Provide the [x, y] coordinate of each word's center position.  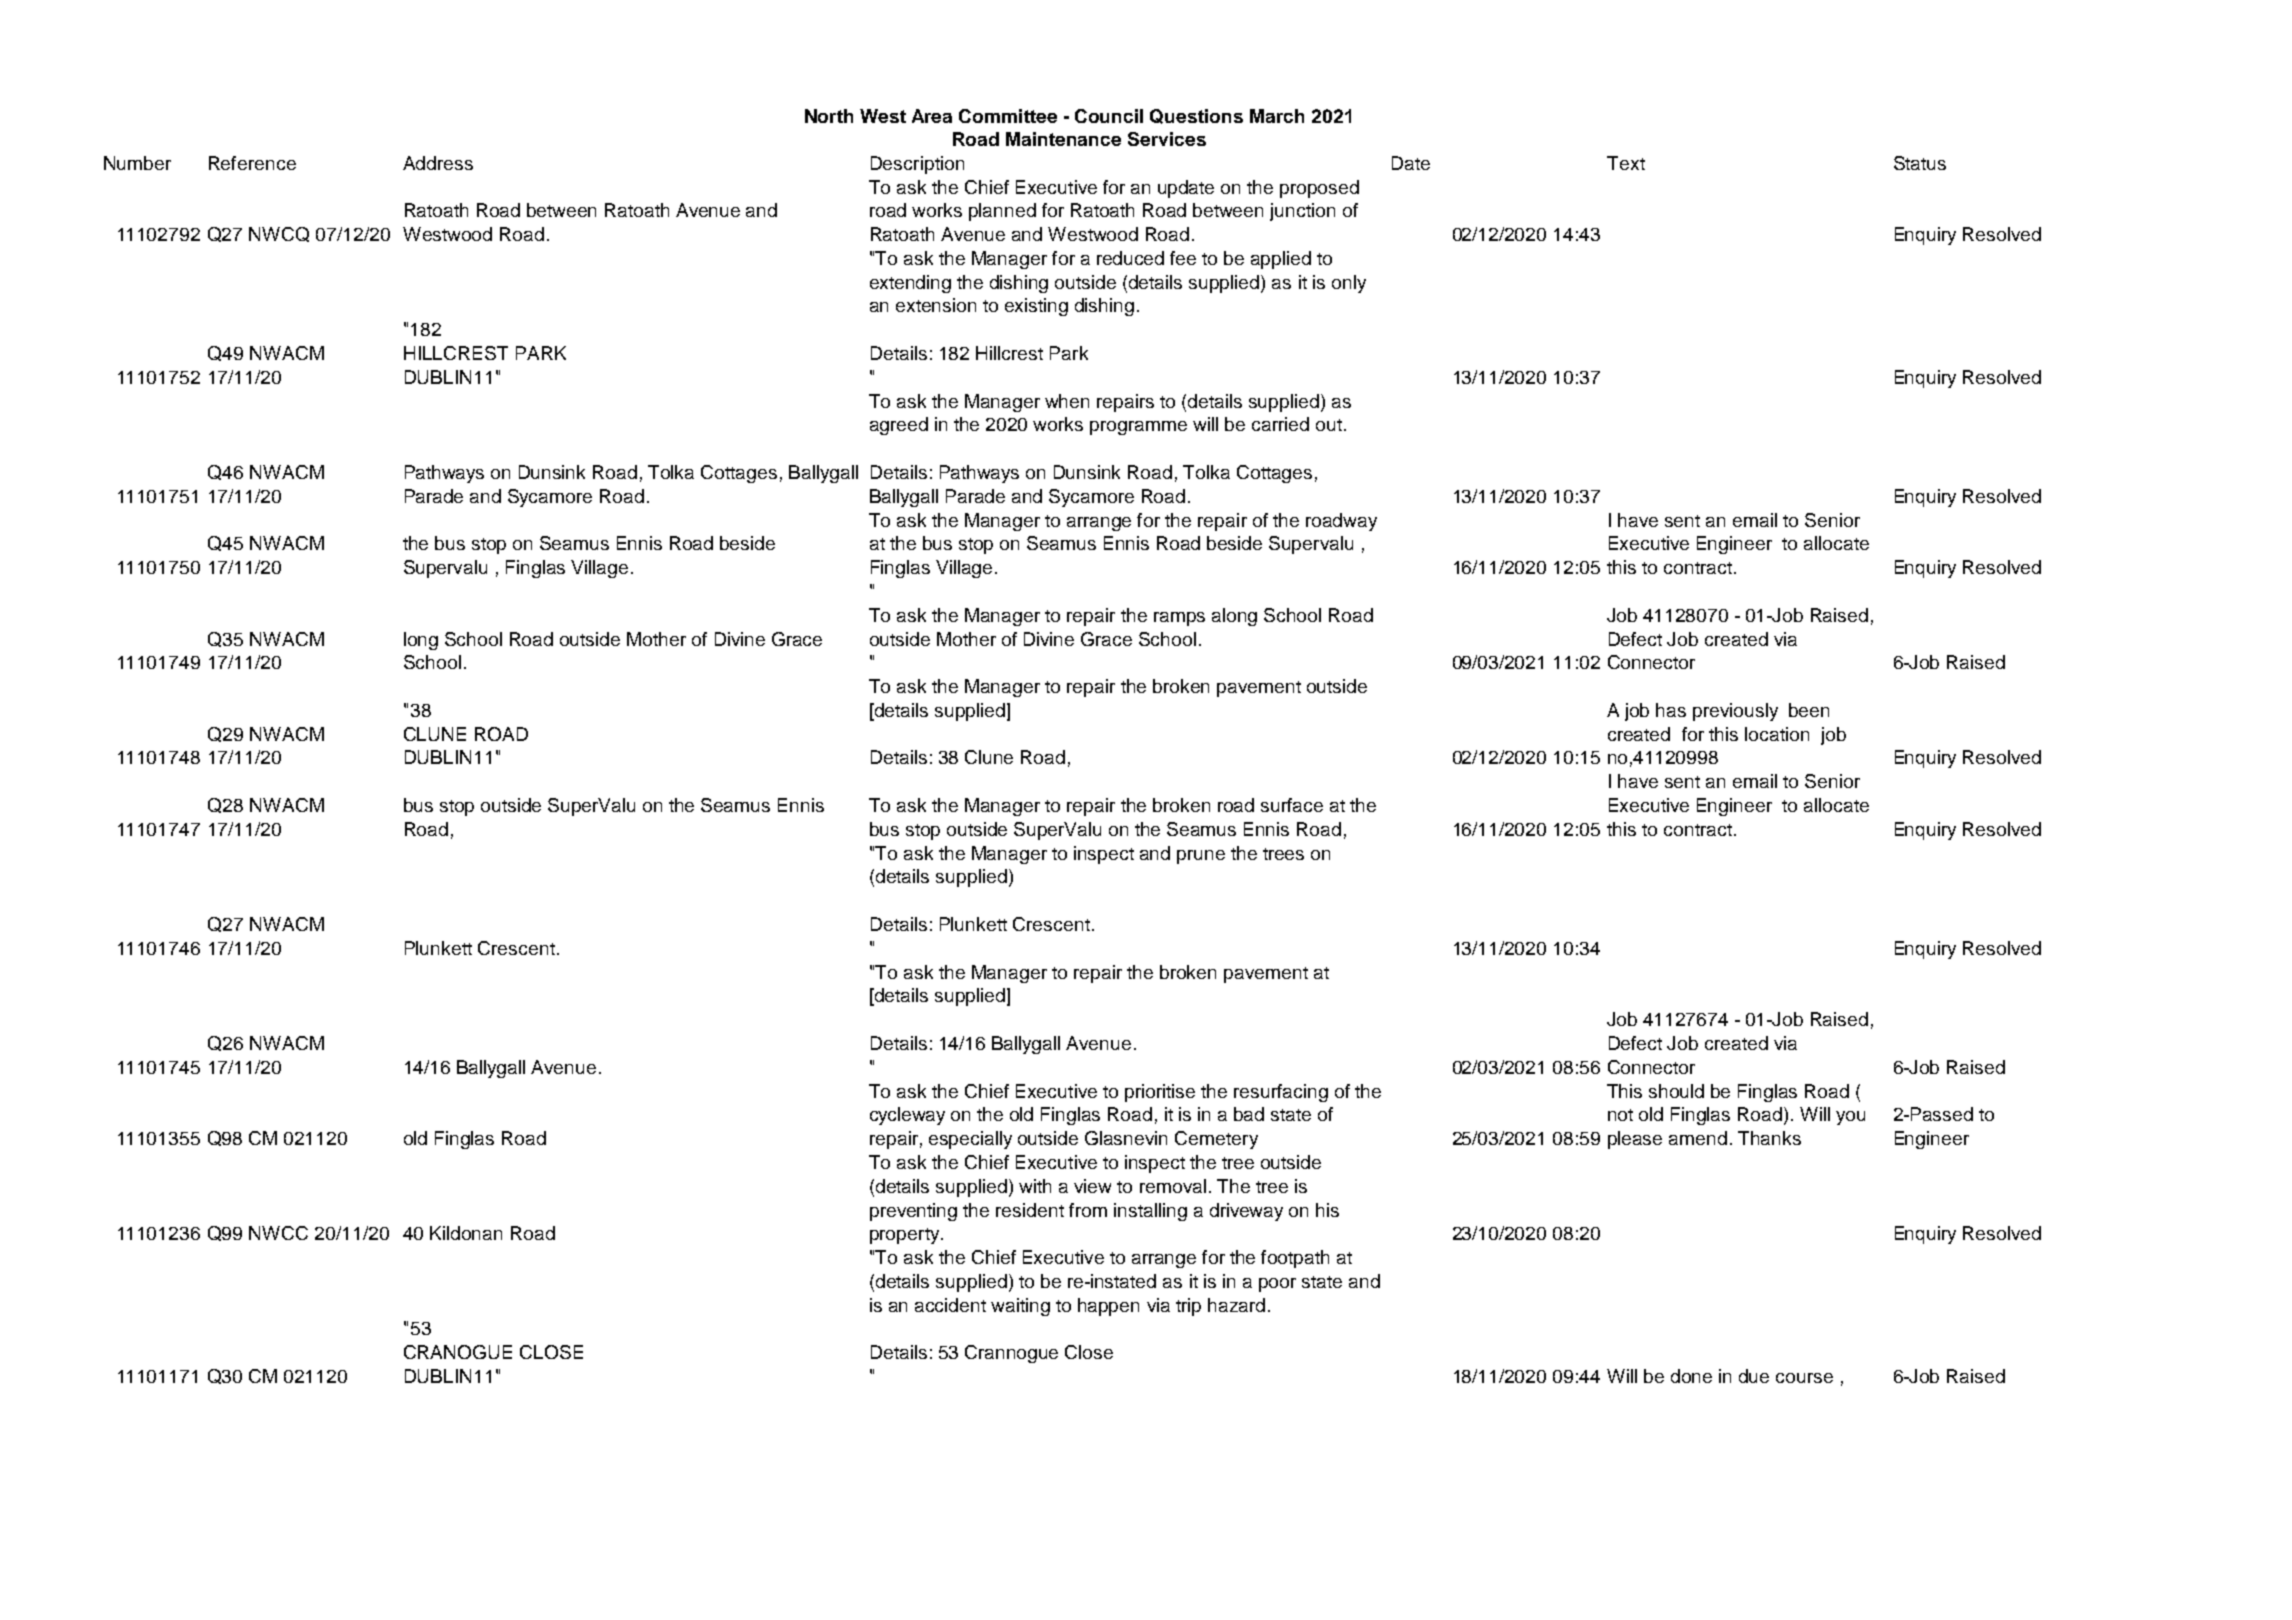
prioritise [1160, 1093]
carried [1280, 424]
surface [1292, 805]
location [1777, 734]
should [1676, 1091]
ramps [1179, 619]
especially [970, 1140]
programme [1138, 428]
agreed [899, 426]
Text [1626, 163]
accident [950, 1305]
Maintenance [1063, 139]
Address [438, 163]
